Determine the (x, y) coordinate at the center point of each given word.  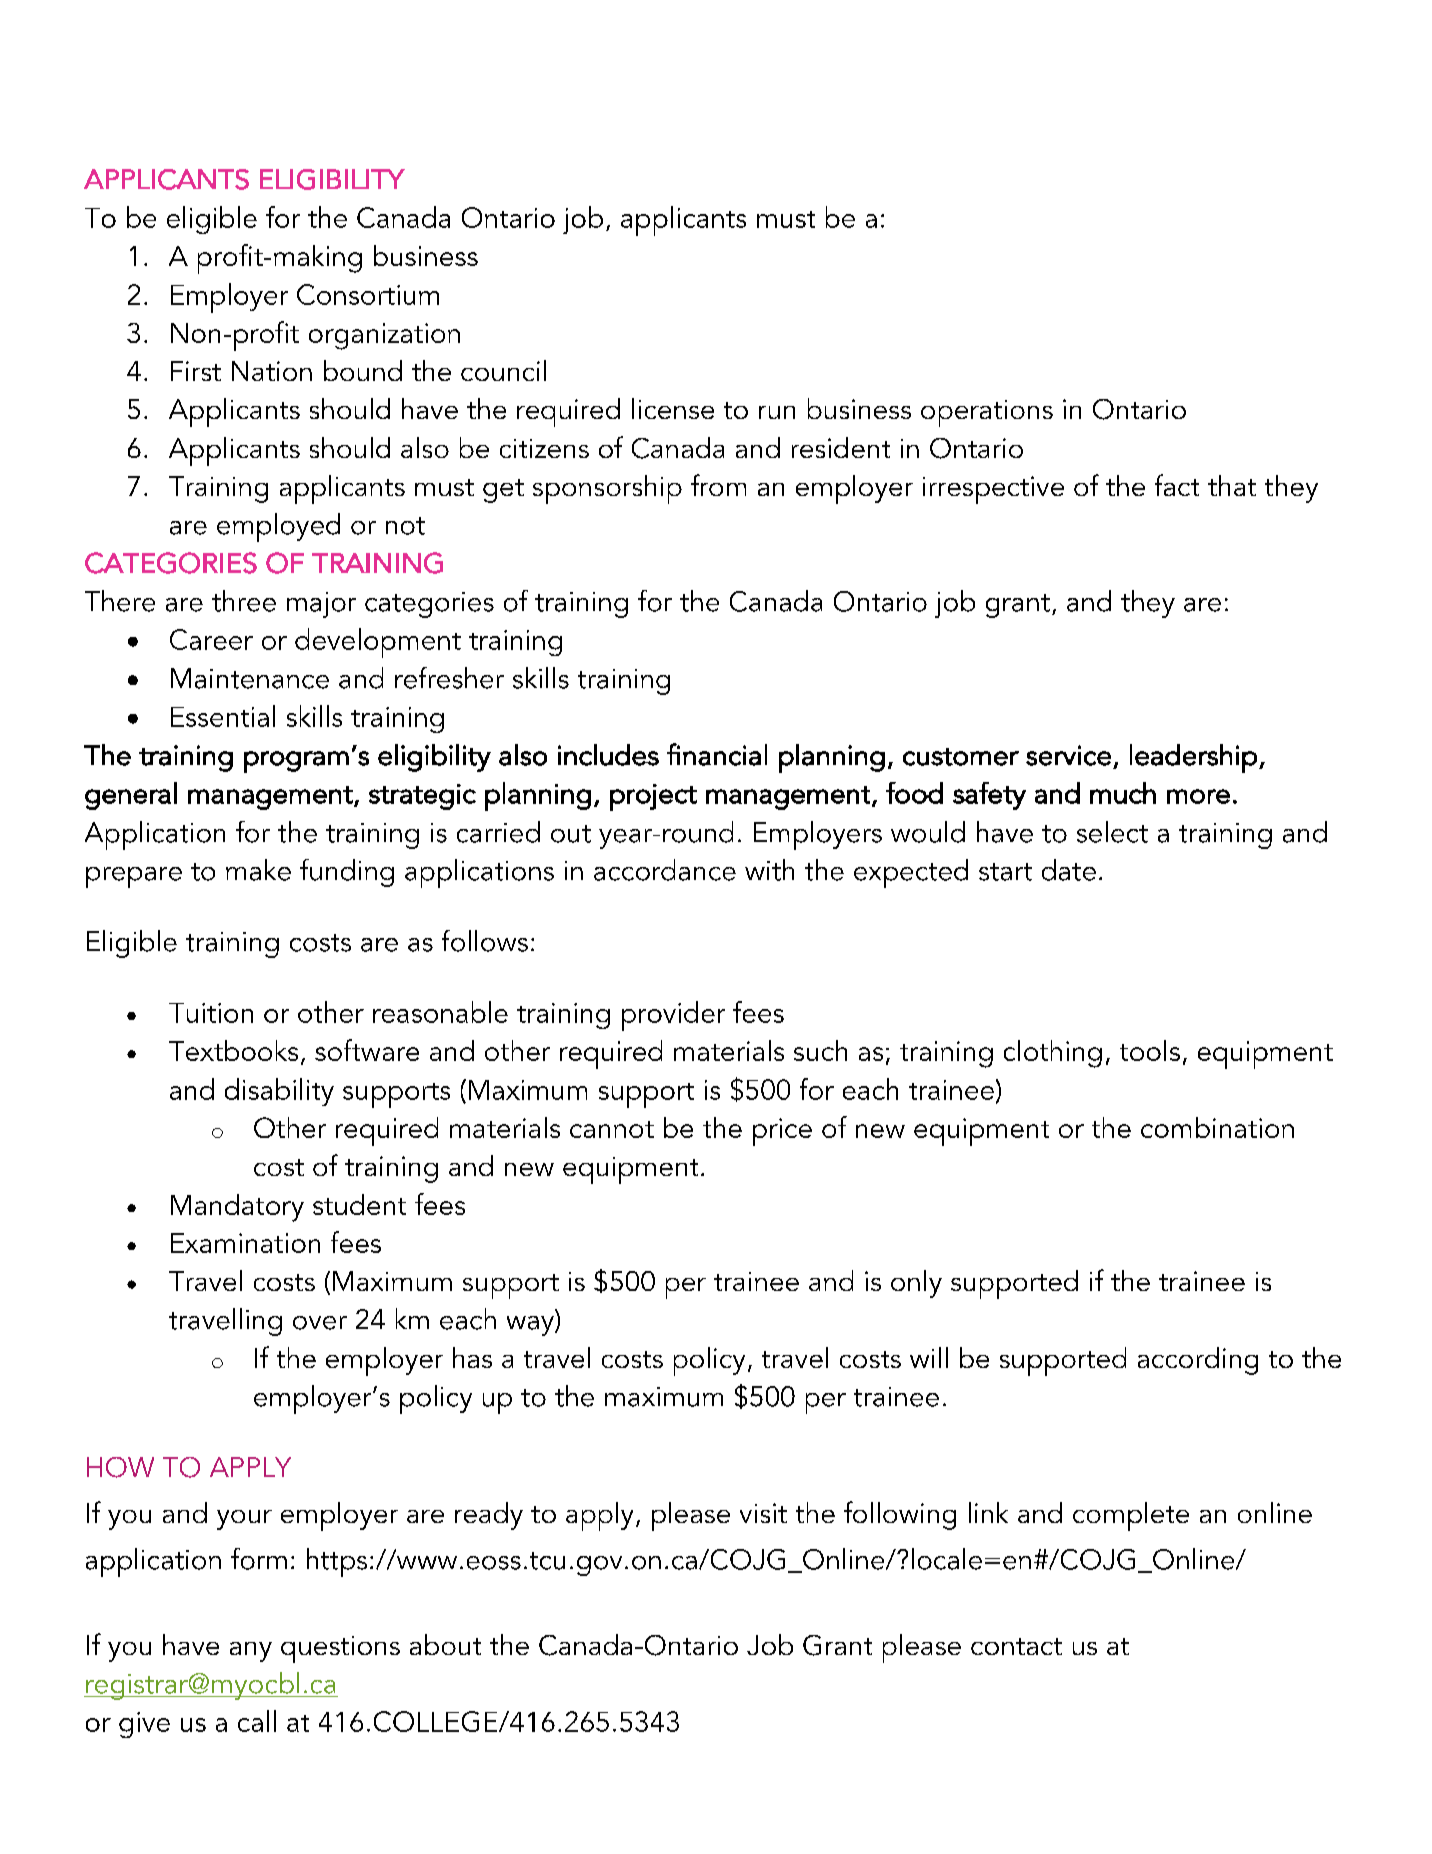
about (445, 1644)
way (531, 1326)
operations (987, 413)
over (320, 1323)
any (251, 1652)
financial (717, 754)
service (1068, 755)
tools (1150, 1050)
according (1198, 1361)
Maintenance (250, 678)
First (196, 371)
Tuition (211, 1013)
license (673, 408)
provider (673, 1016)
